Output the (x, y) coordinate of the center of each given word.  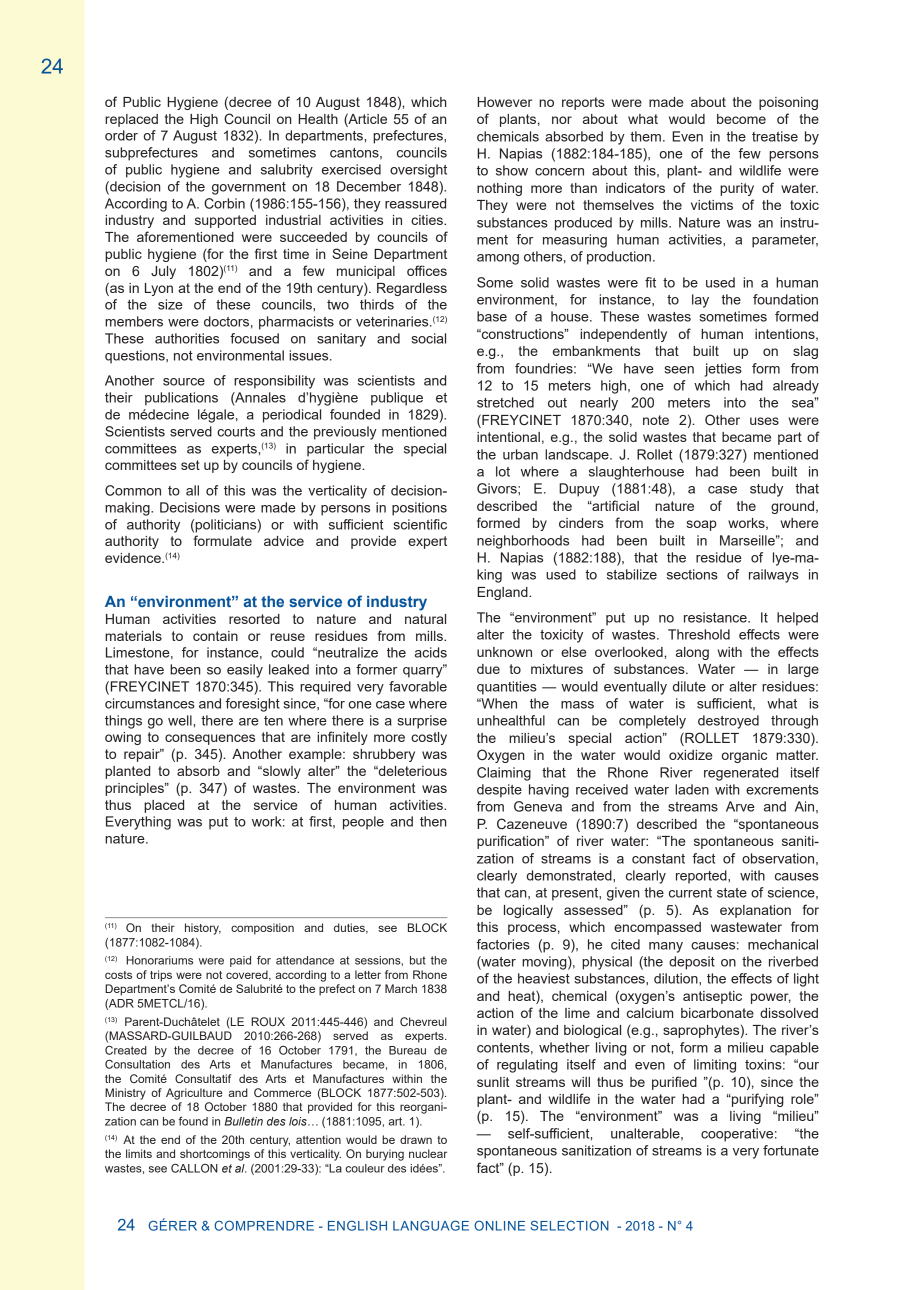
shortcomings (215, 1155)
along (692, 653)
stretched (505, 402)
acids (431, 652)
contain (215, 636)
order (121, 135)
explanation (755, 911)
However (504, 102)
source (184, 382)
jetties (723, 370)
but (418, 960)
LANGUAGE (431, 1225)
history (203, 929)
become (741, 119)
